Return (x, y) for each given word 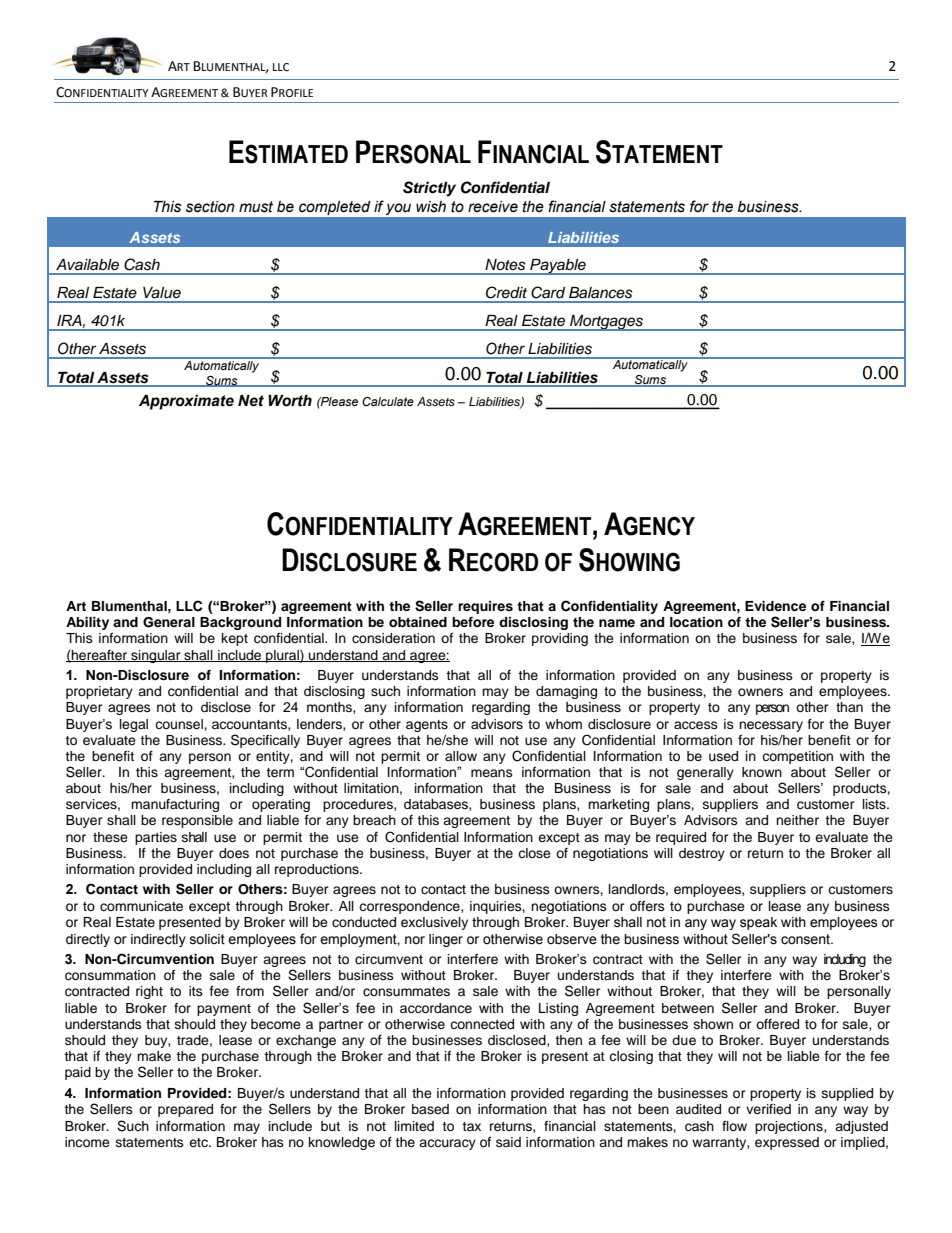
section (210, 207)
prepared (185, 1110)
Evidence (775, 606)
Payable (558, 267)
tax (471, 1126)
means (492, 773)
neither (797, 820)
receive (493, 207)
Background (240, 623)
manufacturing (175, 805)
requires (485, 607)
